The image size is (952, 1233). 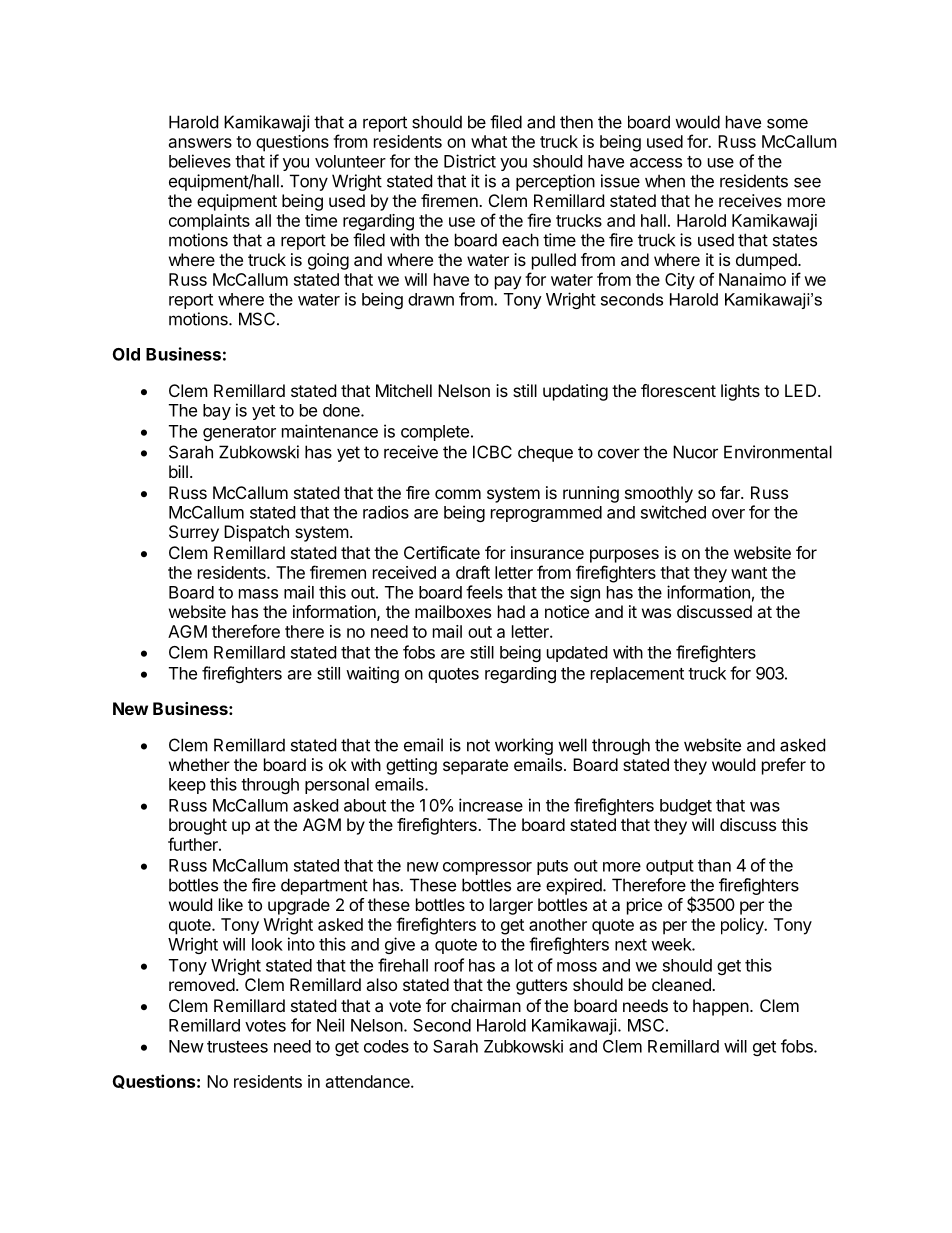 I want to click on budget, so click(x=686, y=807).
